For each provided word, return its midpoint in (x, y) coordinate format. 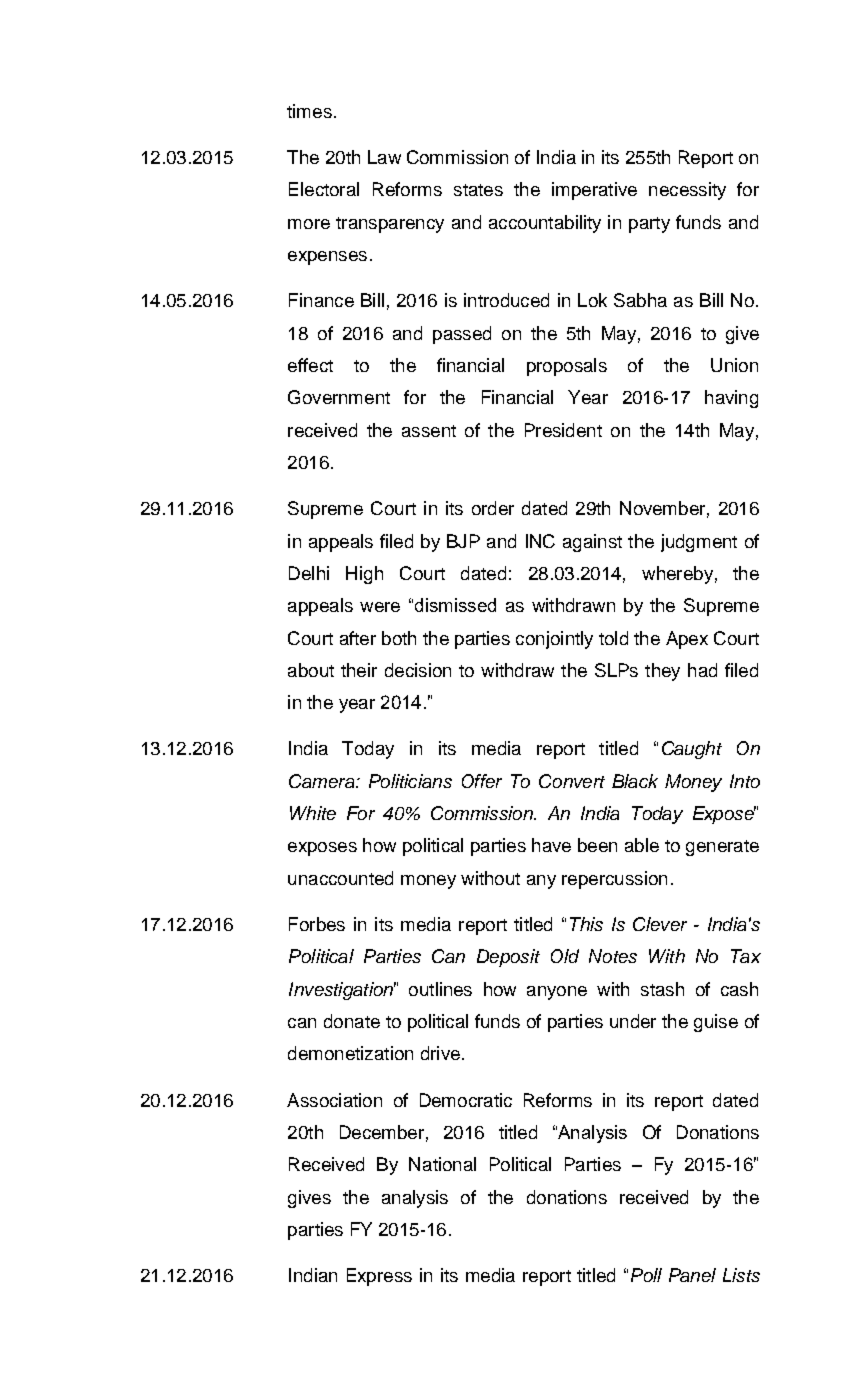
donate (352, 1021)
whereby (677, 575)
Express (379, 1277)
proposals (567, 367)
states (478, 190)
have (551, 845)
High (364, 575)
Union (734, 365)
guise (716, 1023)
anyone (557, 993)
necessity (687, 191)
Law (384, 157)
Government (339, 397)
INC (540, 541)
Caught (692, 750)
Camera (323, 781)
